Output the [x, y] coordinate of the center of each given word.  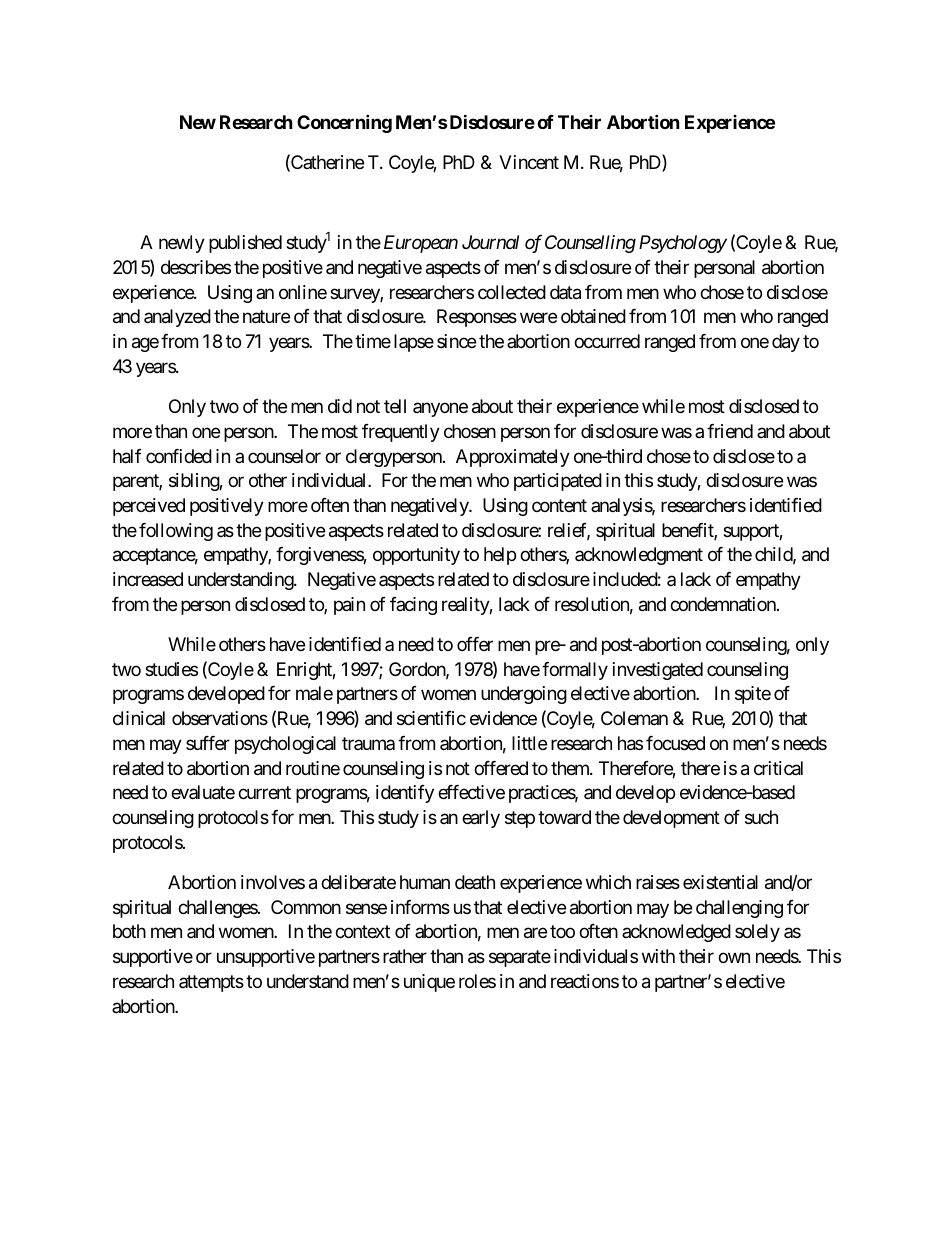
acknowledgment [639, 556]
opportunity [416, 556]
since [456, 341]
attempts [211, 983]
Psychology [683, 244]
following [176, 532]
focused [675, 743]
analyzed [177, 318]
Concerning [344, 123]
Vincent [529, 162]
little [529, 743]
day [786, 343]
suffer [208, 743]
